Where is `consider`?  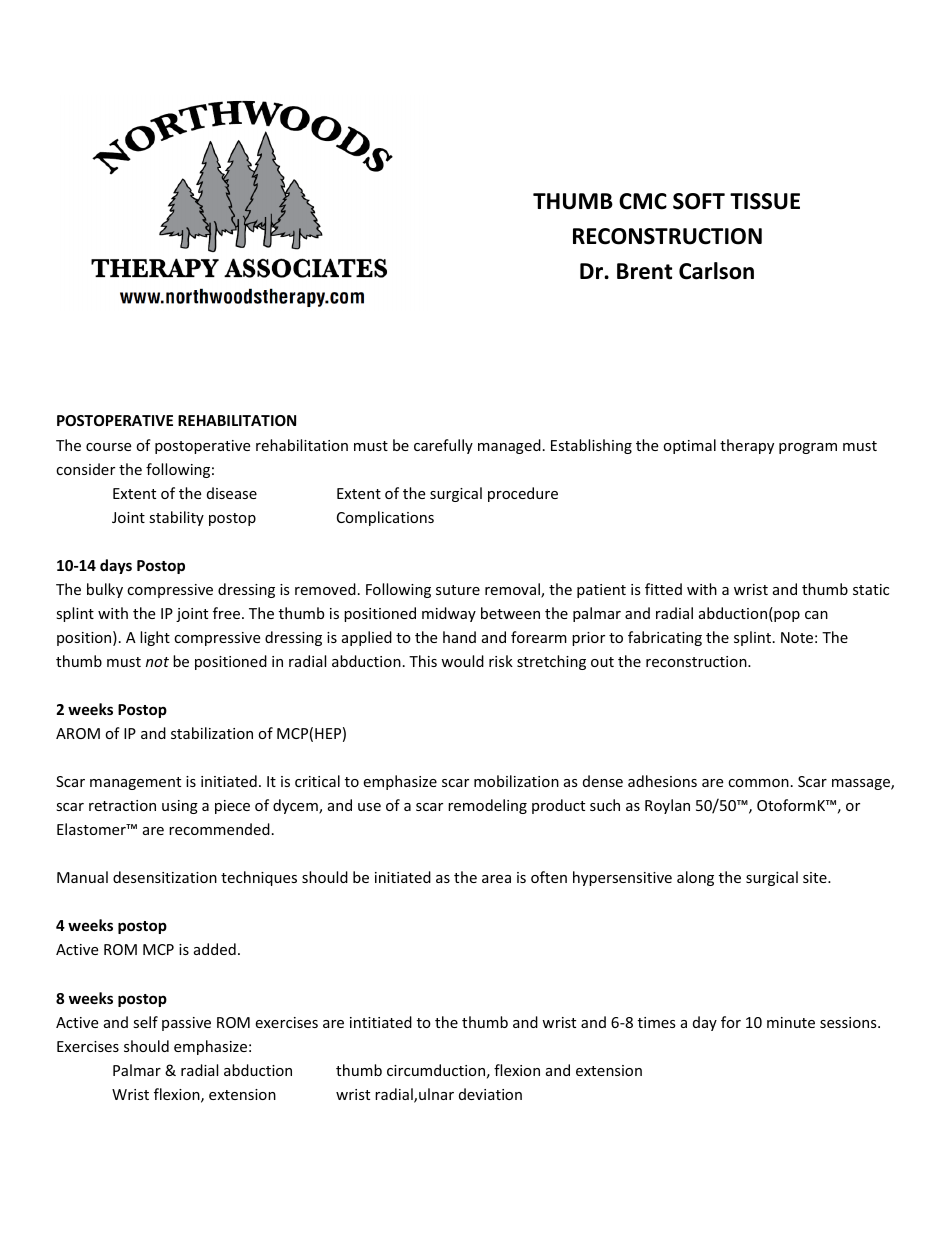 consider is located at coordinates (85, 469).
